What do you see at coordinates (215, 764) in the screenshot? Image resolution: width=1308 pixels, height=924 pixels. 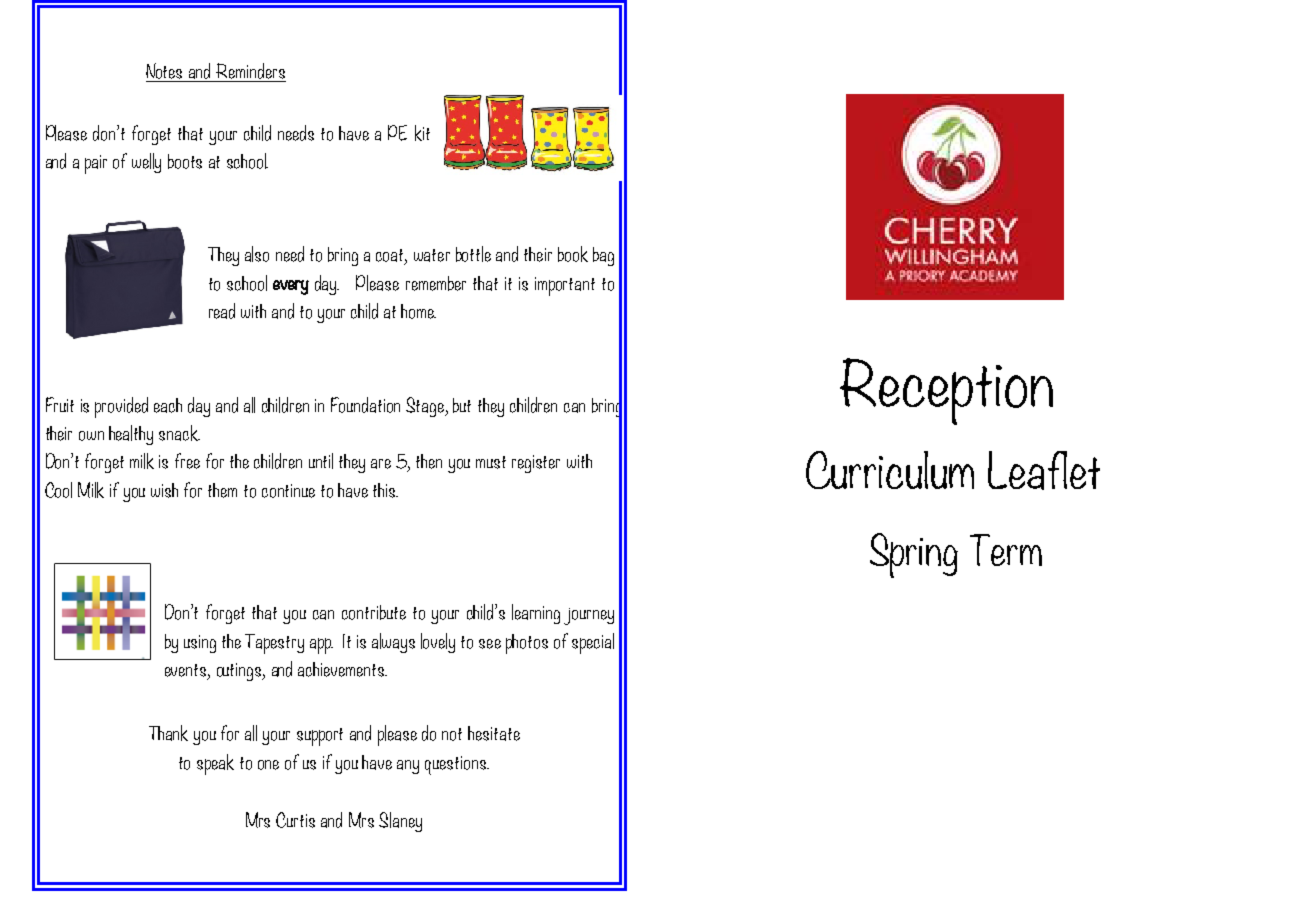 I see `speak` at bounding box center [215, 764].
